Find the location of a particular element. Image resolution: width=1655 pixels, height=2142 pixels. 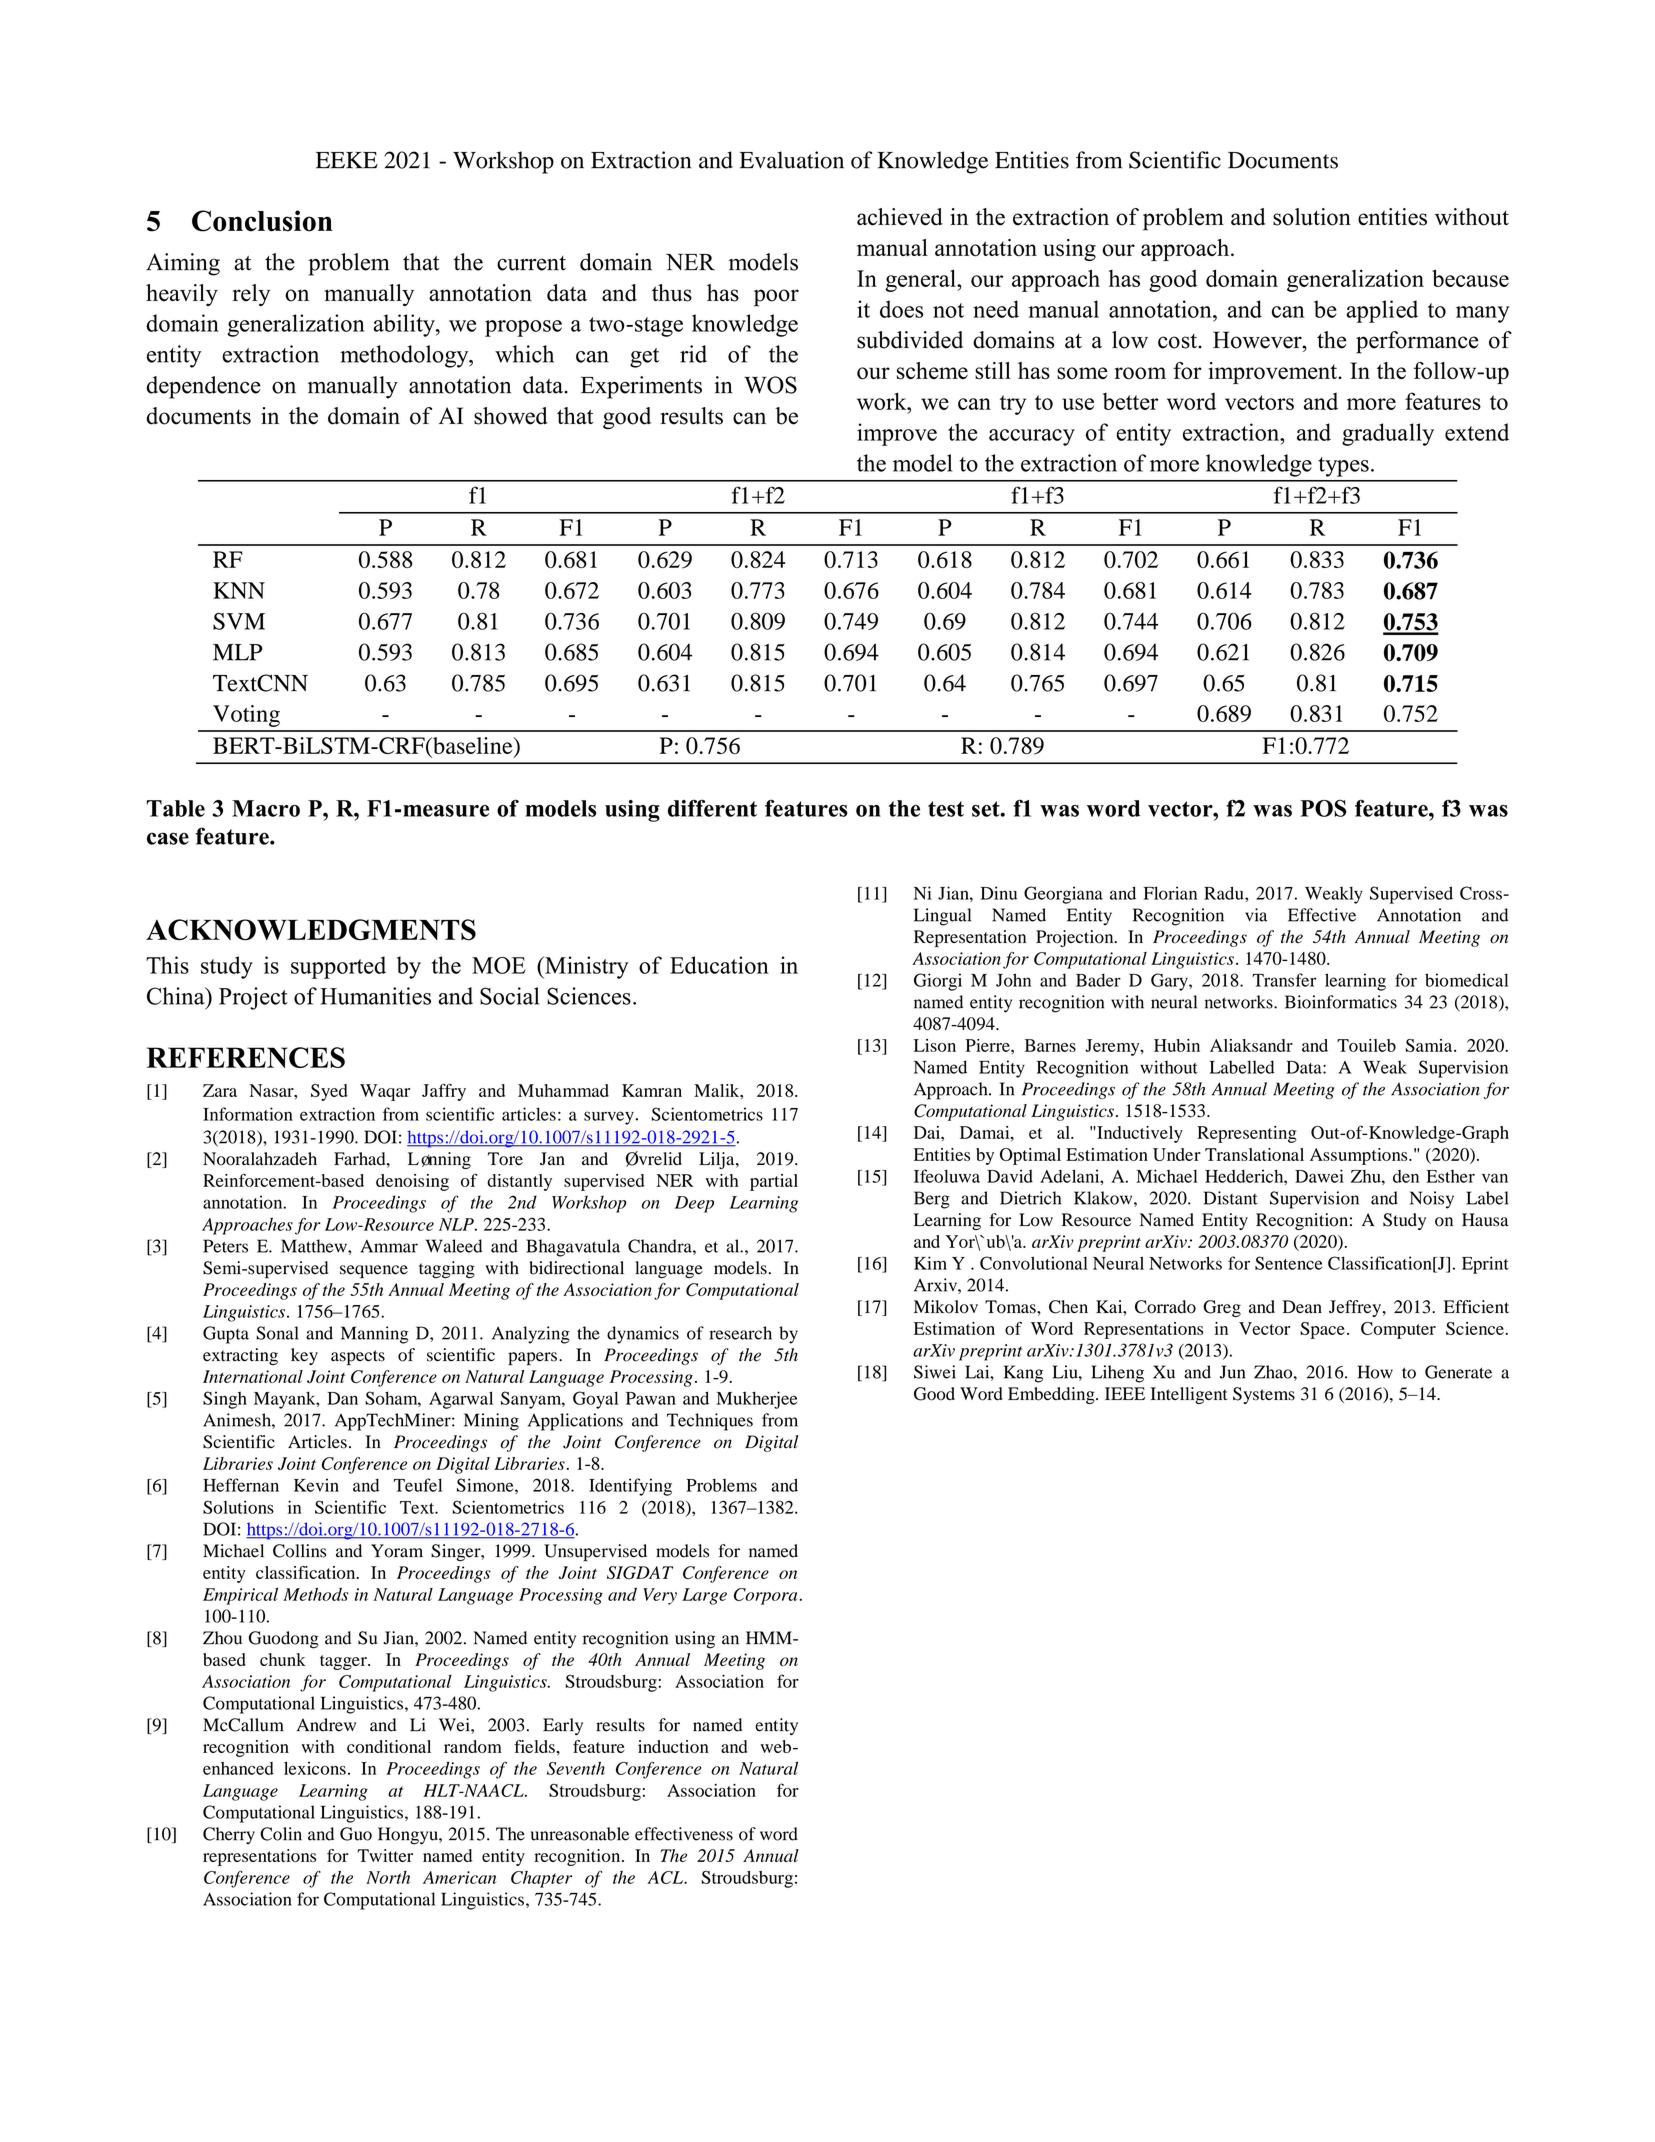

Conclusion is located at coordinates (262, 221).
